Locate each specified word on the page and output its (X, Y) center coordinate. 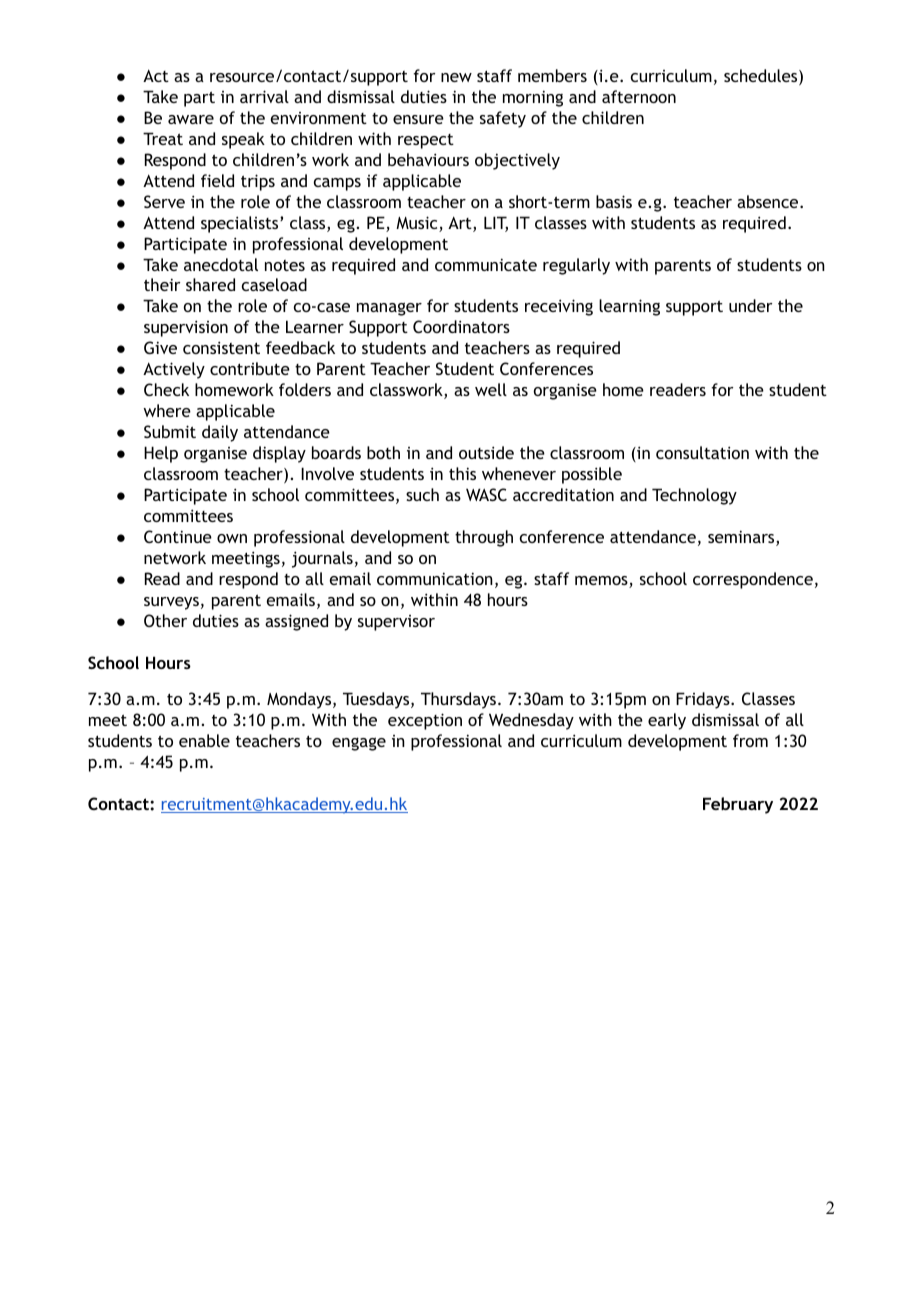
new (456, 77)
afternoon (639, 96)
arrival (264, 96)
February (738, 805)
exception (425, 721)
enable (204, 740)
